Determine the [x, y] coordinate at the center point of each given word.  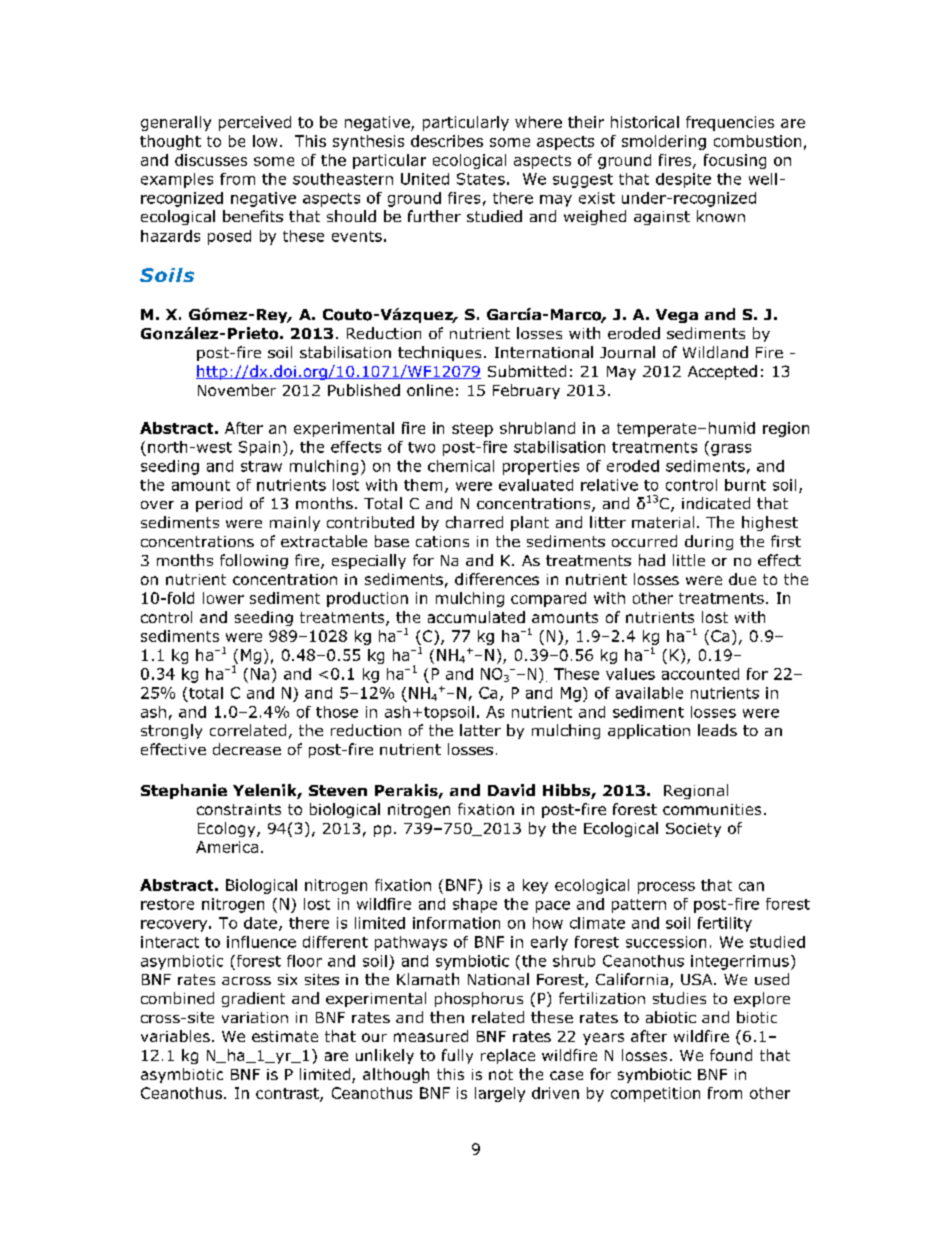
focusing [735, 161]
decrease [247, 749]
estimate [285, 1036]
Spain [259, 448]
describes [447, 141]
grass [731, 450]
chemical [461, 466]
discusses [211, 160]
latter [480, 730]
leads [717, 730]
